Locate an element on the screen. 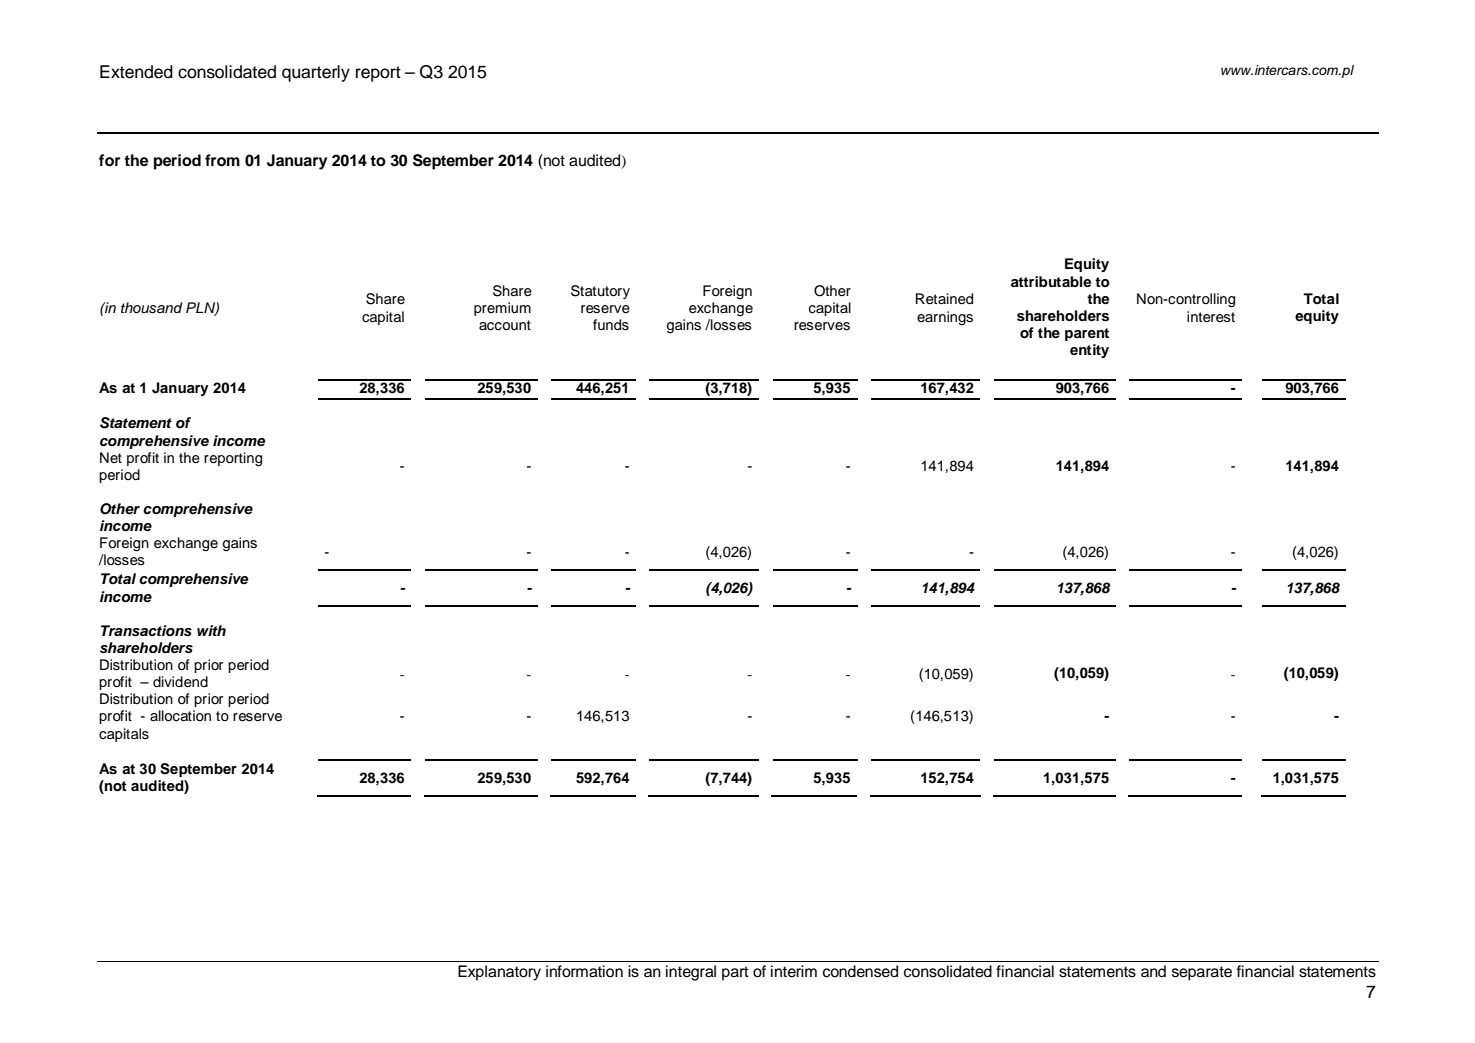  thousand is located at coordinates (151, 308).
